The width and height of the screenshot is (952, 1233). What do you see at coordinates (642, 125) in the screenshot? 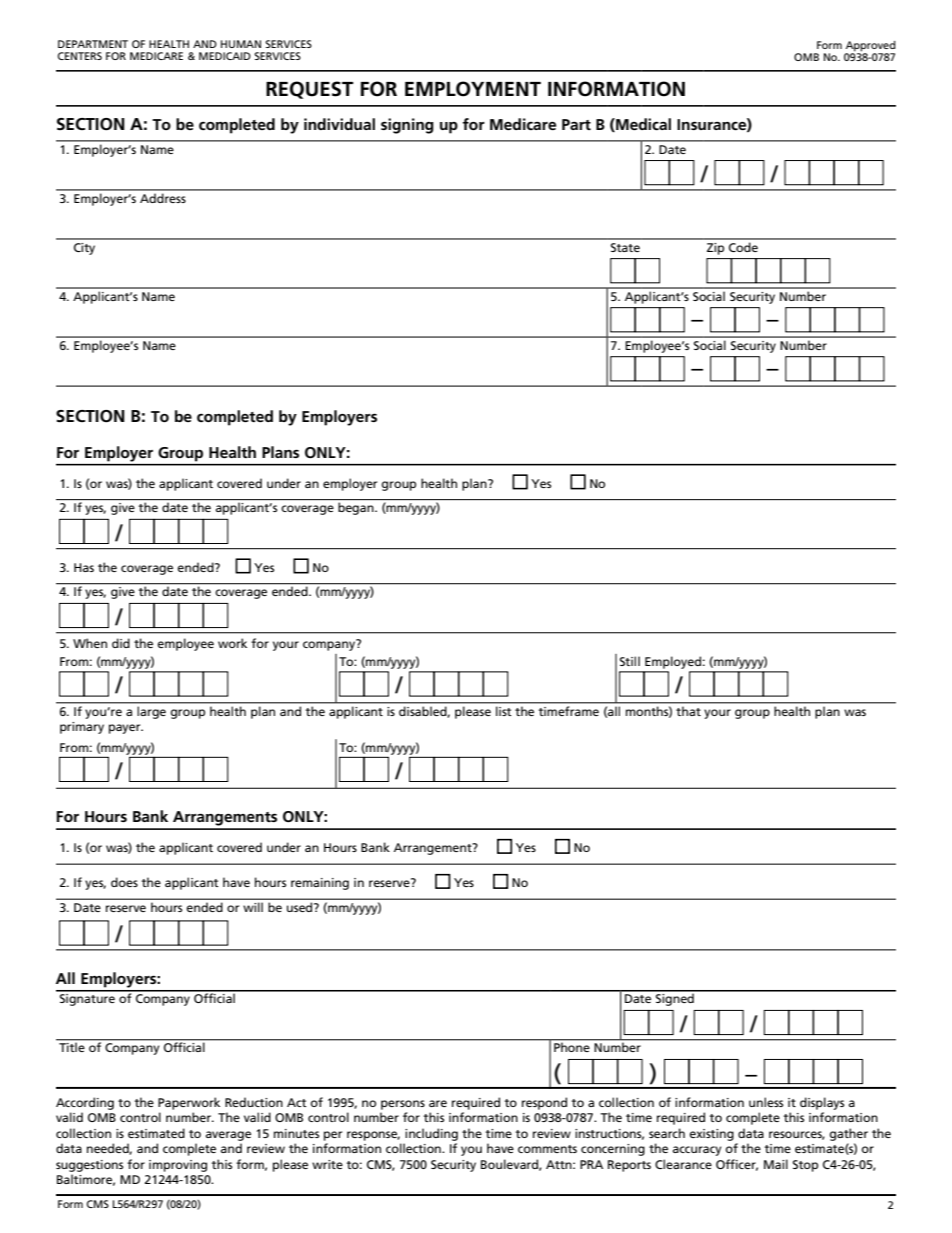
I see `Medical` at bounding box center [642, 125].
